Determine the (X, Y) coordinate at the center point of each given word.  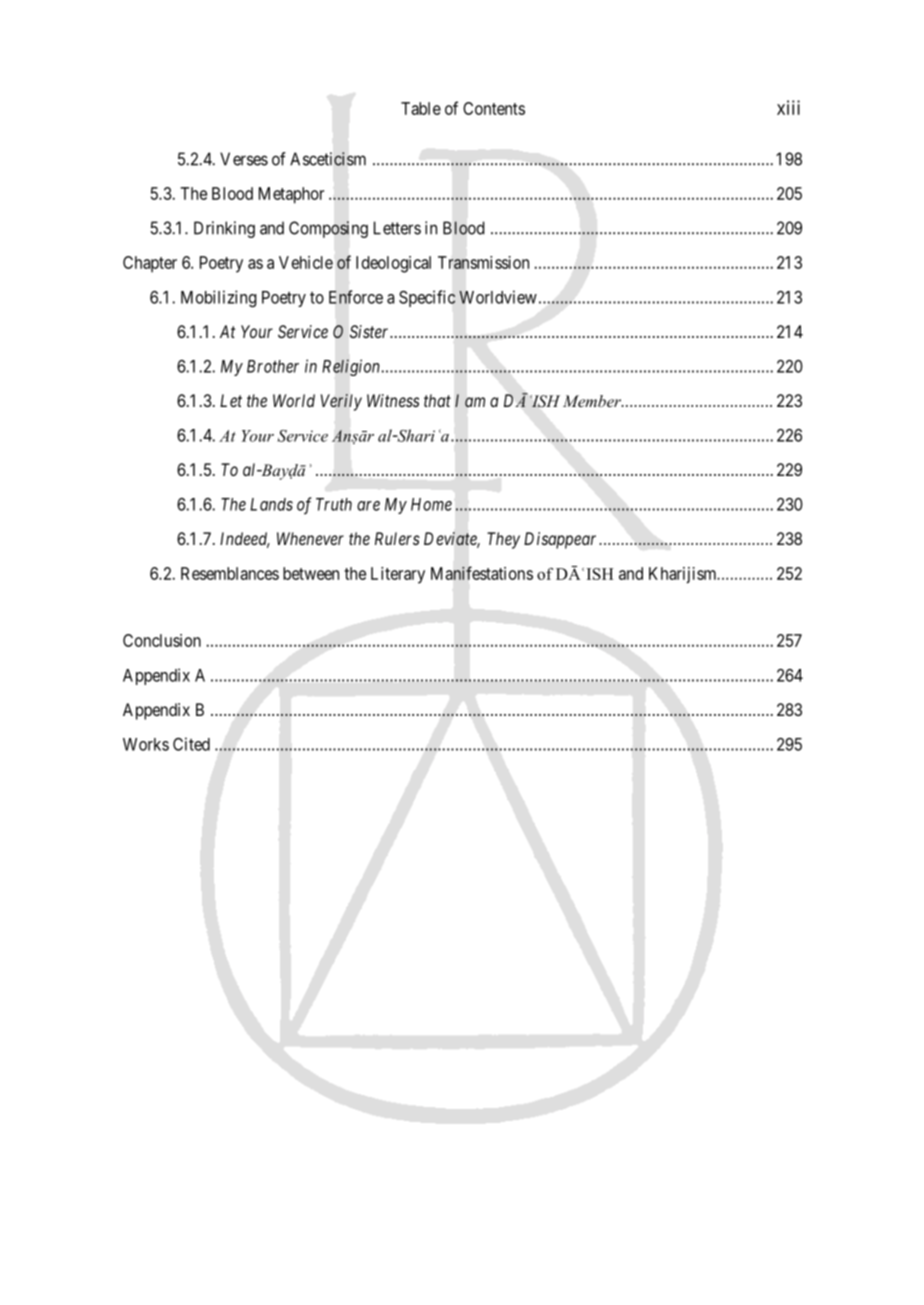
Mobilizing (219, 298)
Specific (427, 298)
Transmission (483, 262)
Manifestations (482, 573)
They (503, 540)
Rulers (397, 538)
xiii (788, 107)
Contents (494, 108)
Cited (191, 744)
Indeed (245, 540)
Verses (244, 159)
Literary (398, 575)
